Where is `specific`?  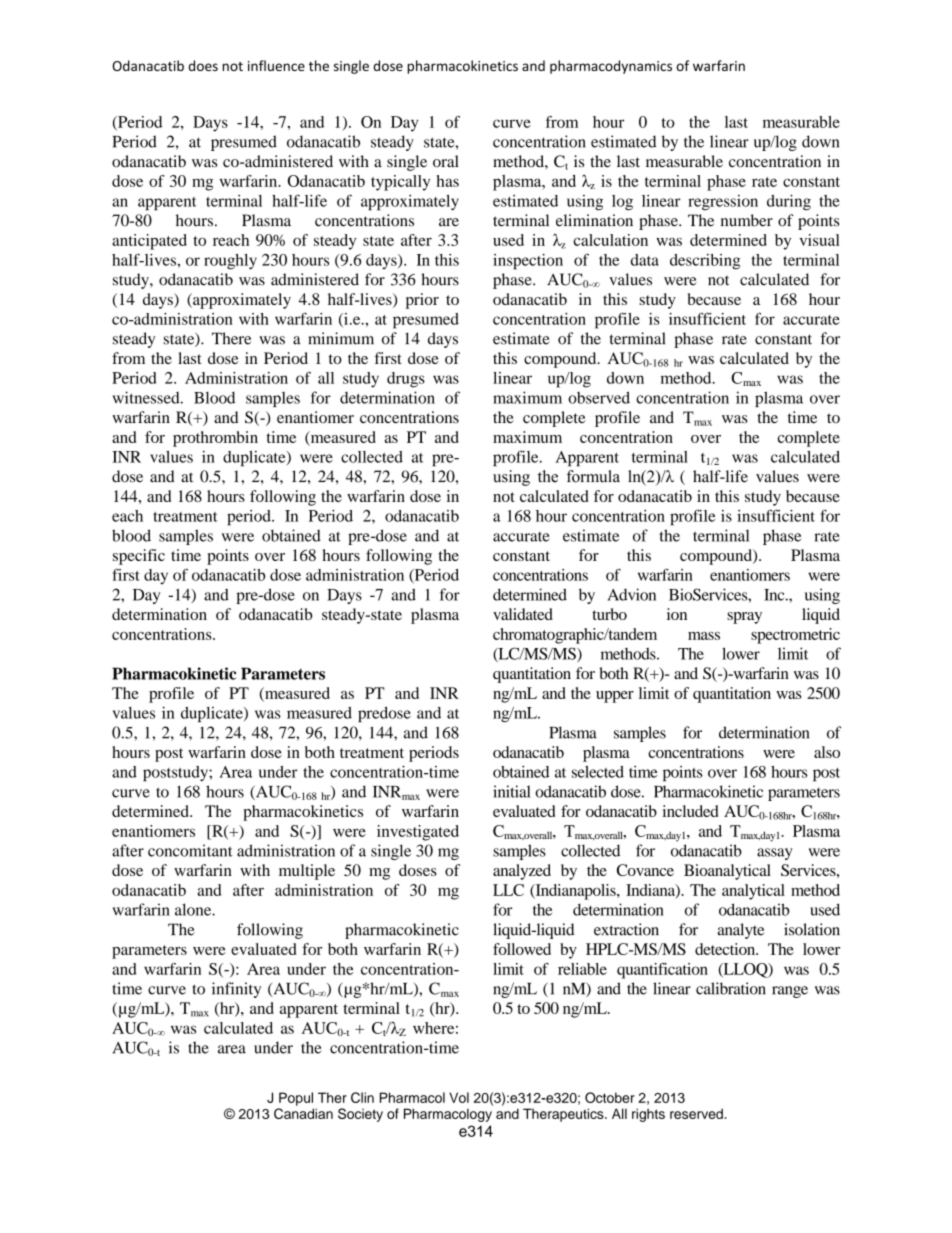 specific is located at coordinates (139, 557).
